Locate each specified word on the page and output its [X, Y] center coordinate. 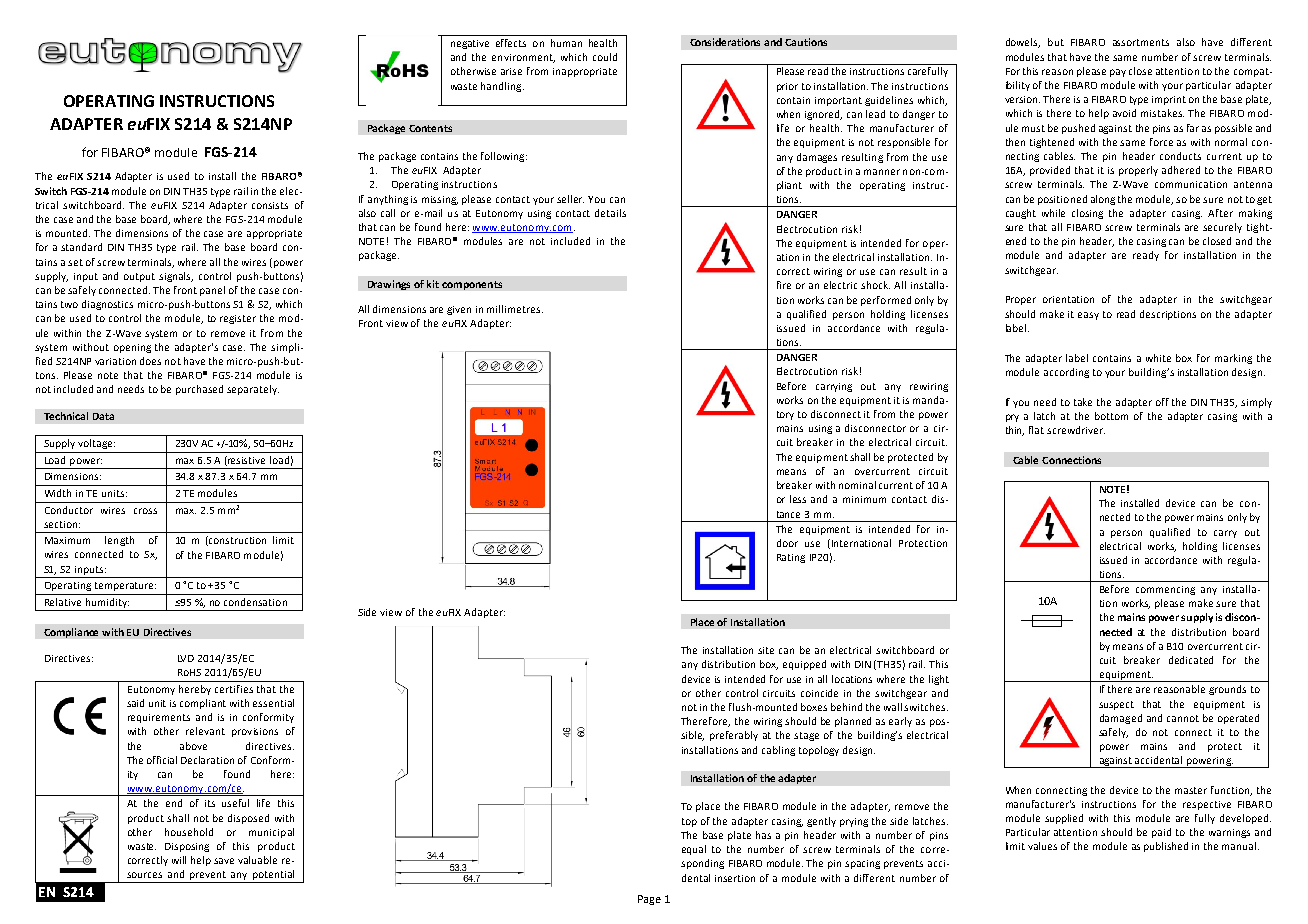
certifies [234, 689]
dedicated [1191, 660]
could [605, 57]
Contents [430, 128]
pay [1118, 73]
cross [145, 511]
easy [1088, 316]
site [766, 650]
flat [1036, 430]
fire [784, 285]
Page [649, 900]
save [224, 861]
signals [176, 277]
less [798, 499]
